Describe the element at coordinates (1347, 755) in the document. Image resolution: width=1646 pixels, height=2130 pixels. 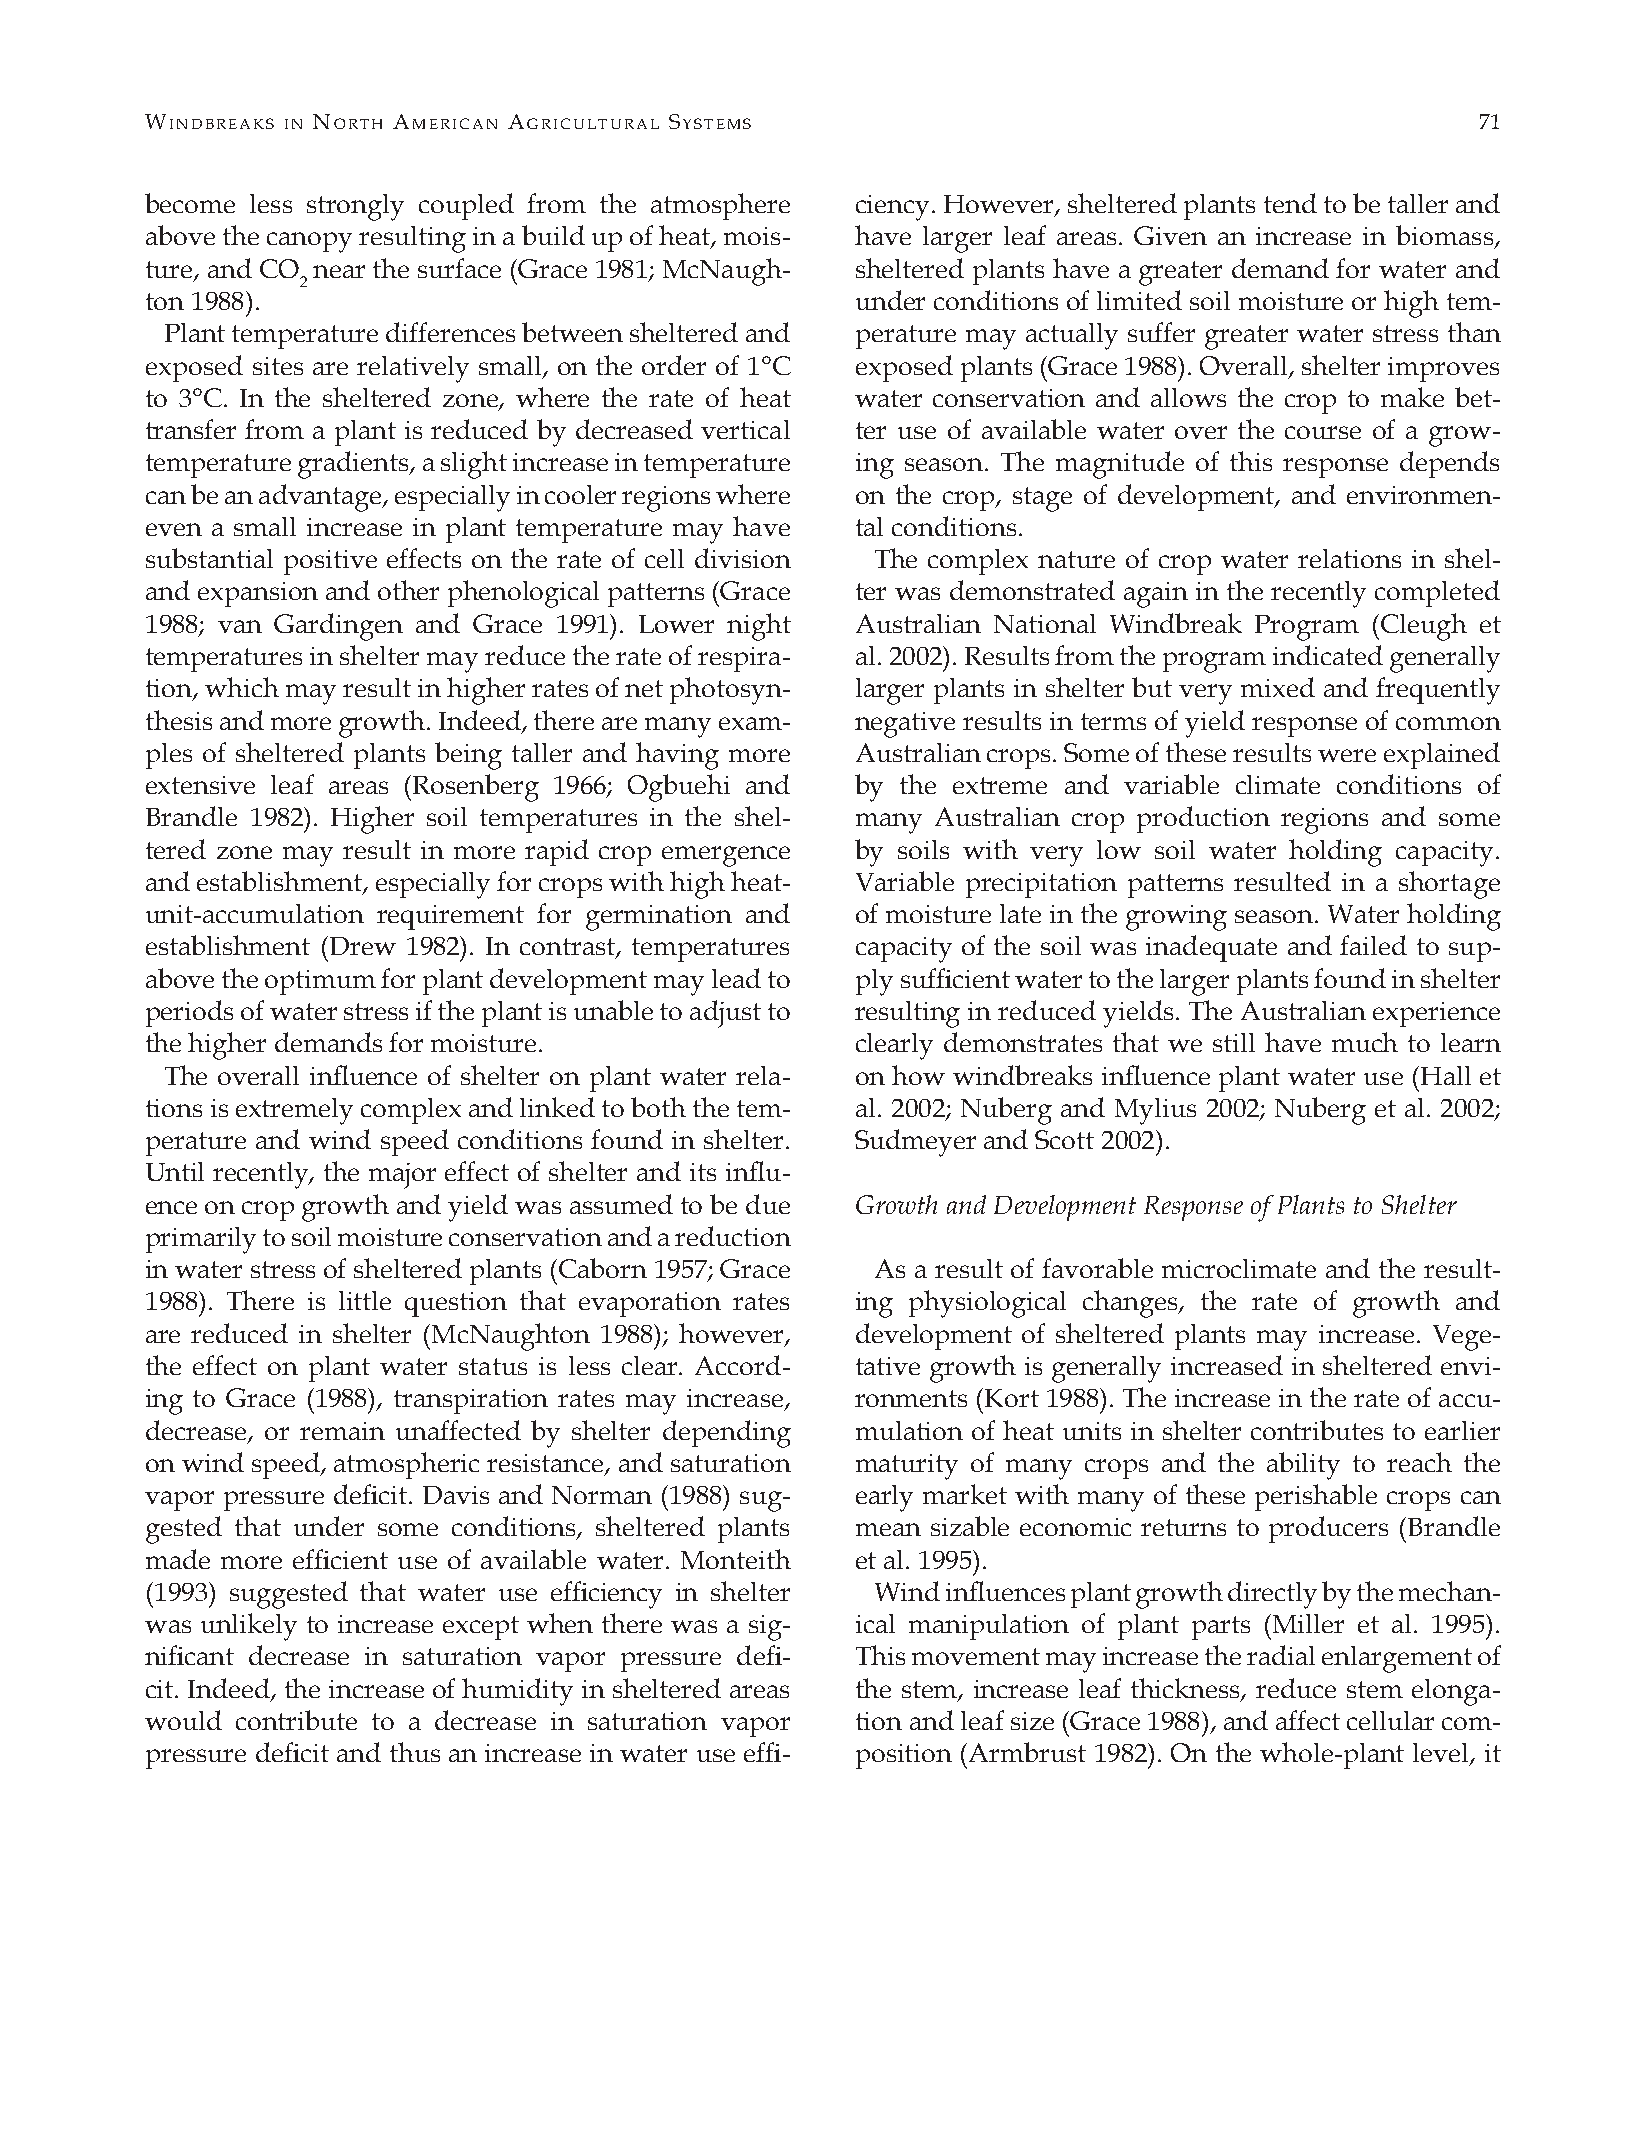
I see `were` at that location.
